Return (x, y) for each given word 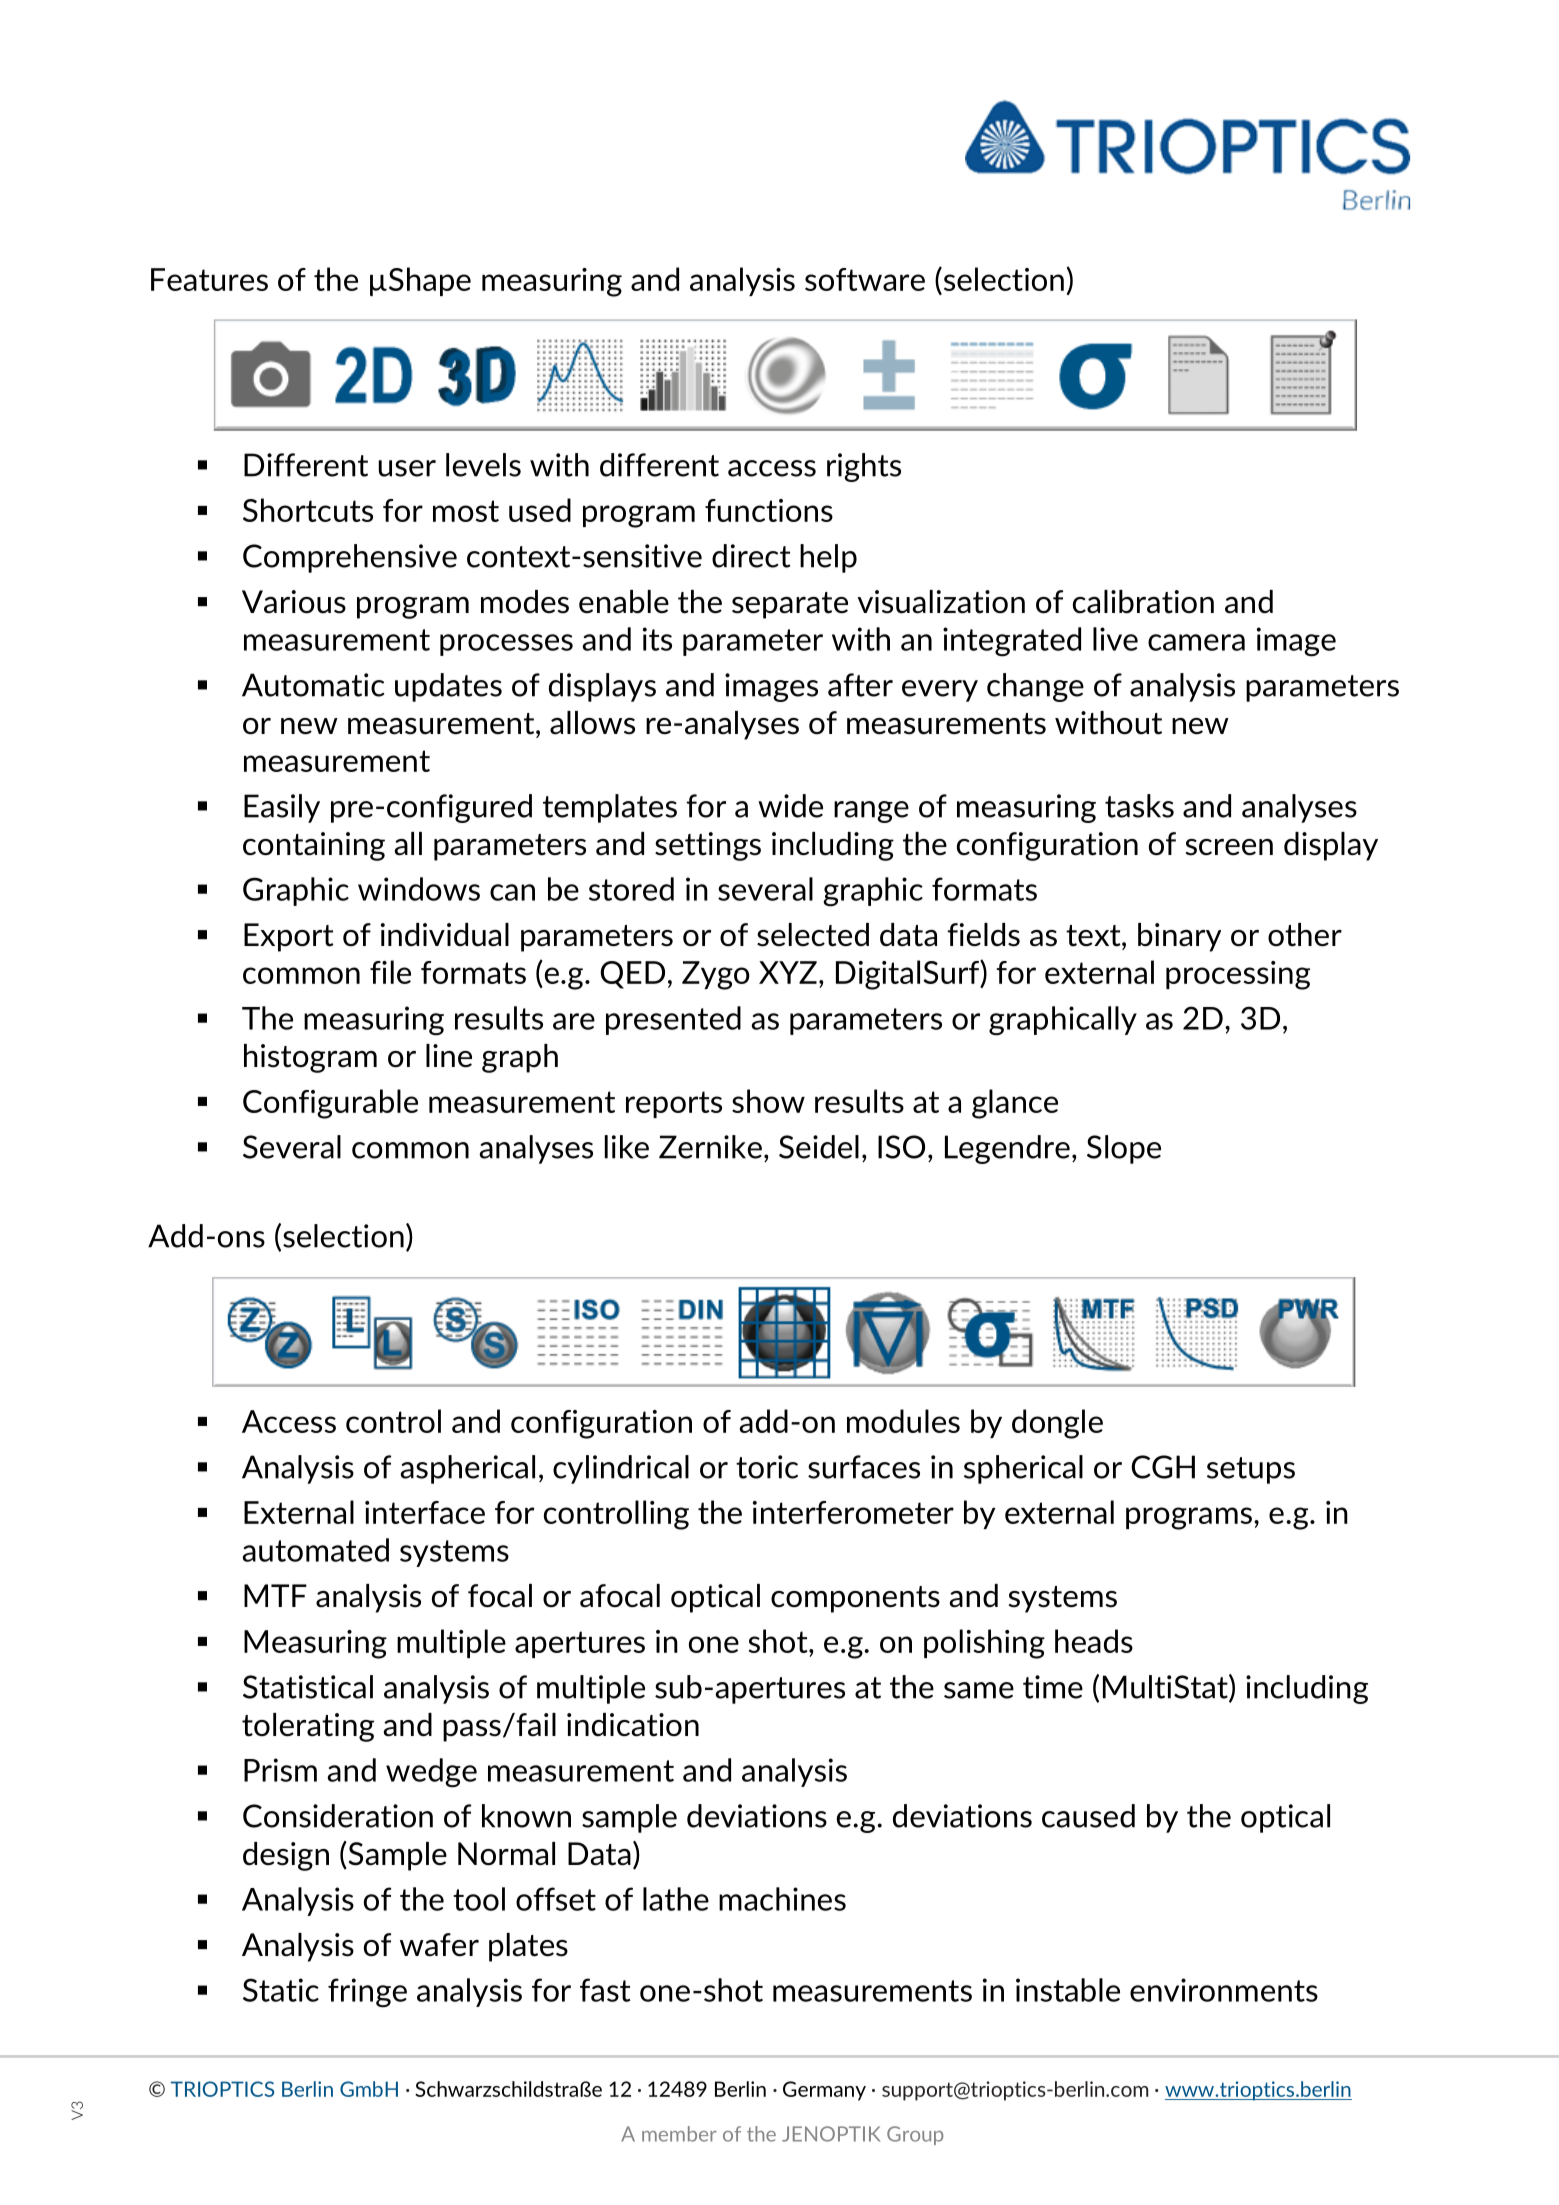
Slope (1124, 1149)
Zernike (710, 1147)
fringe (367, 1993)
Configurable (330, 1104)
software (865, 279)
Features (209, 279)
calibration (1143, 602)
